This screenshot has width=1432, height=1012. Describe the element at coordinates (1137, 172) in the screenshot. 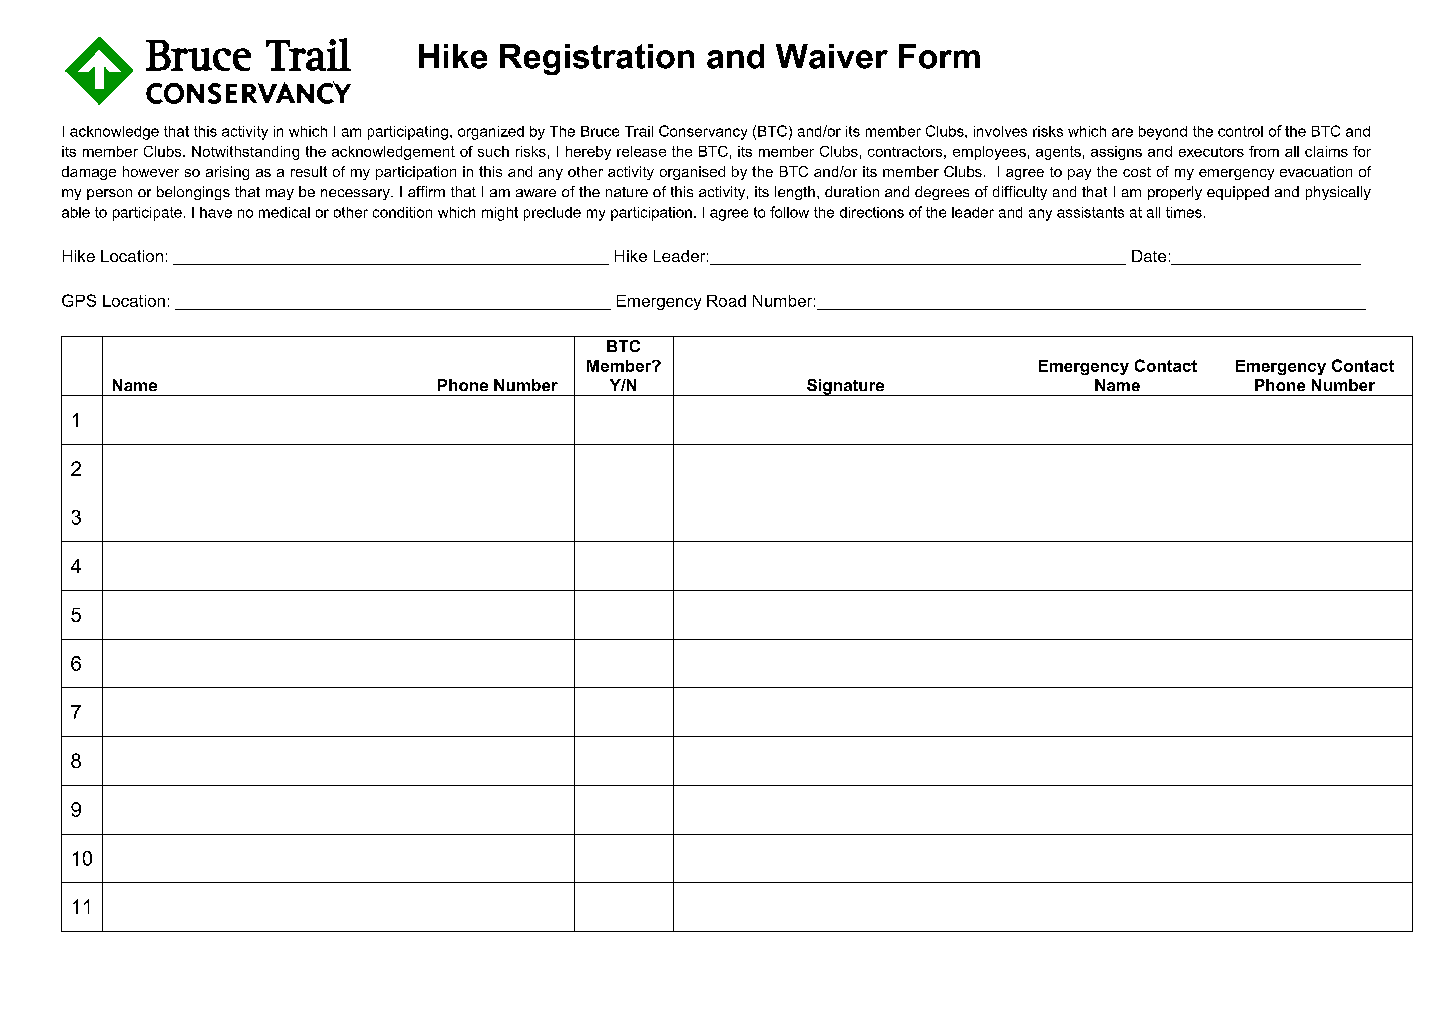

I see `cost` at that location.
